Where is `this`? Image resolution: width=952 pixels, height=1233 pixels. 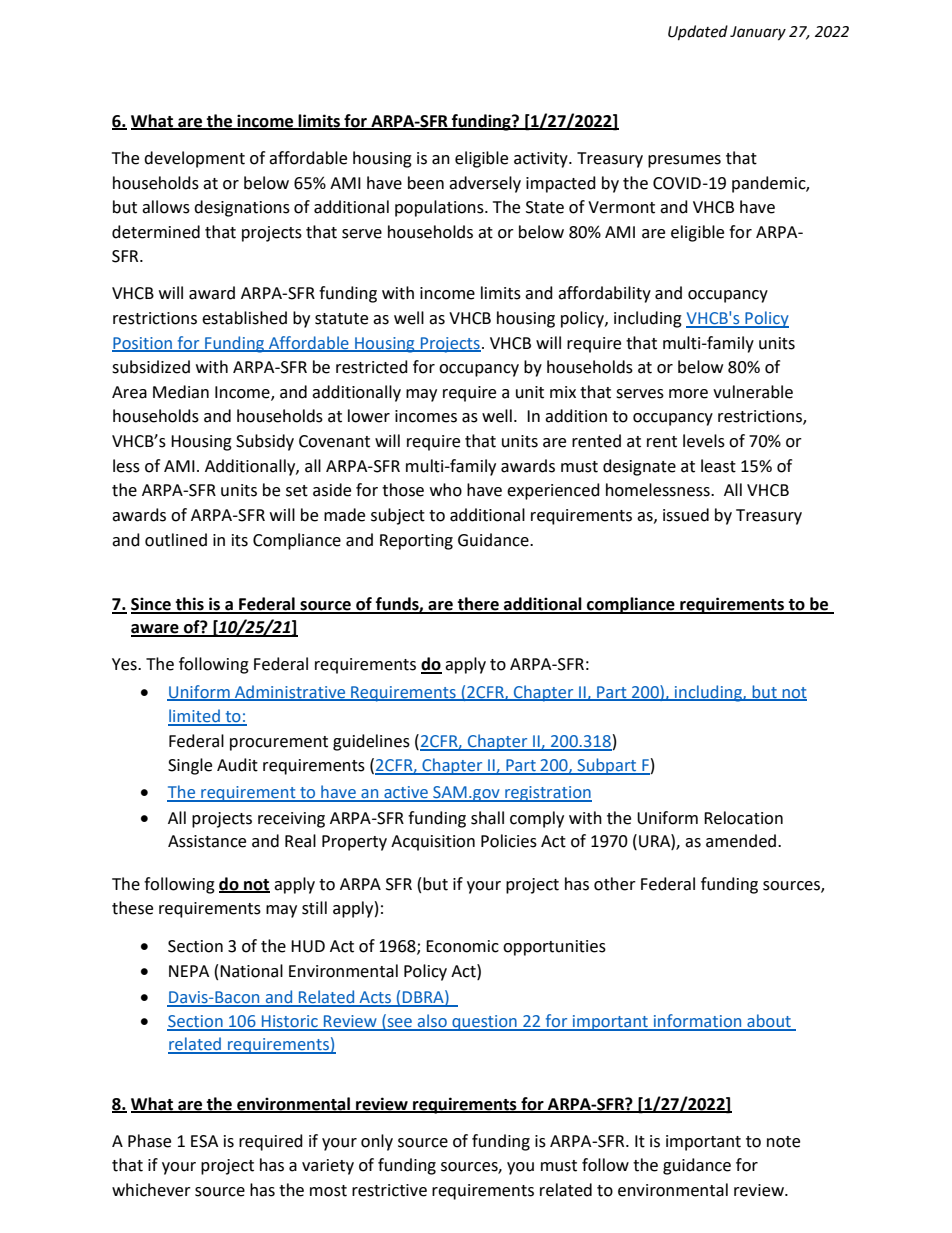
this is located at coordinates (190, 605).
